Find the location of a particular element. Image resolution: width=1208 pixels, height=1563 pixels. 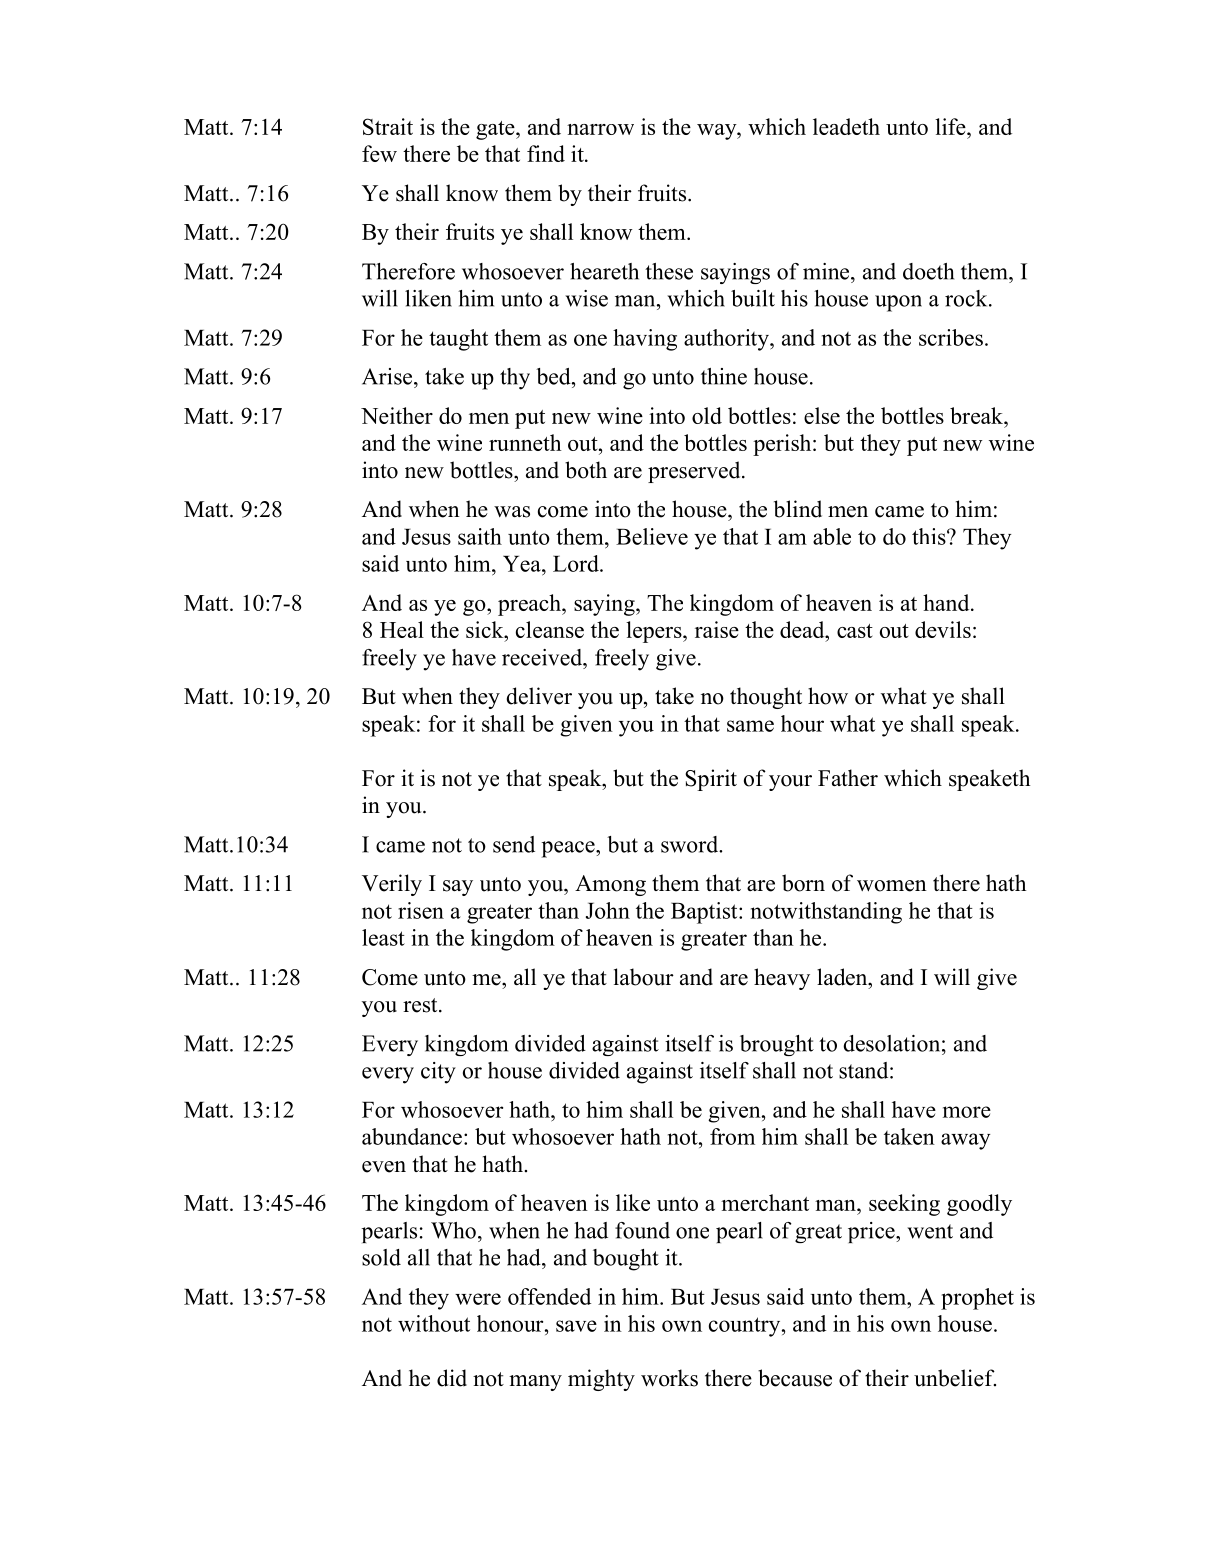

more is located at coordinates (967, 1112).
